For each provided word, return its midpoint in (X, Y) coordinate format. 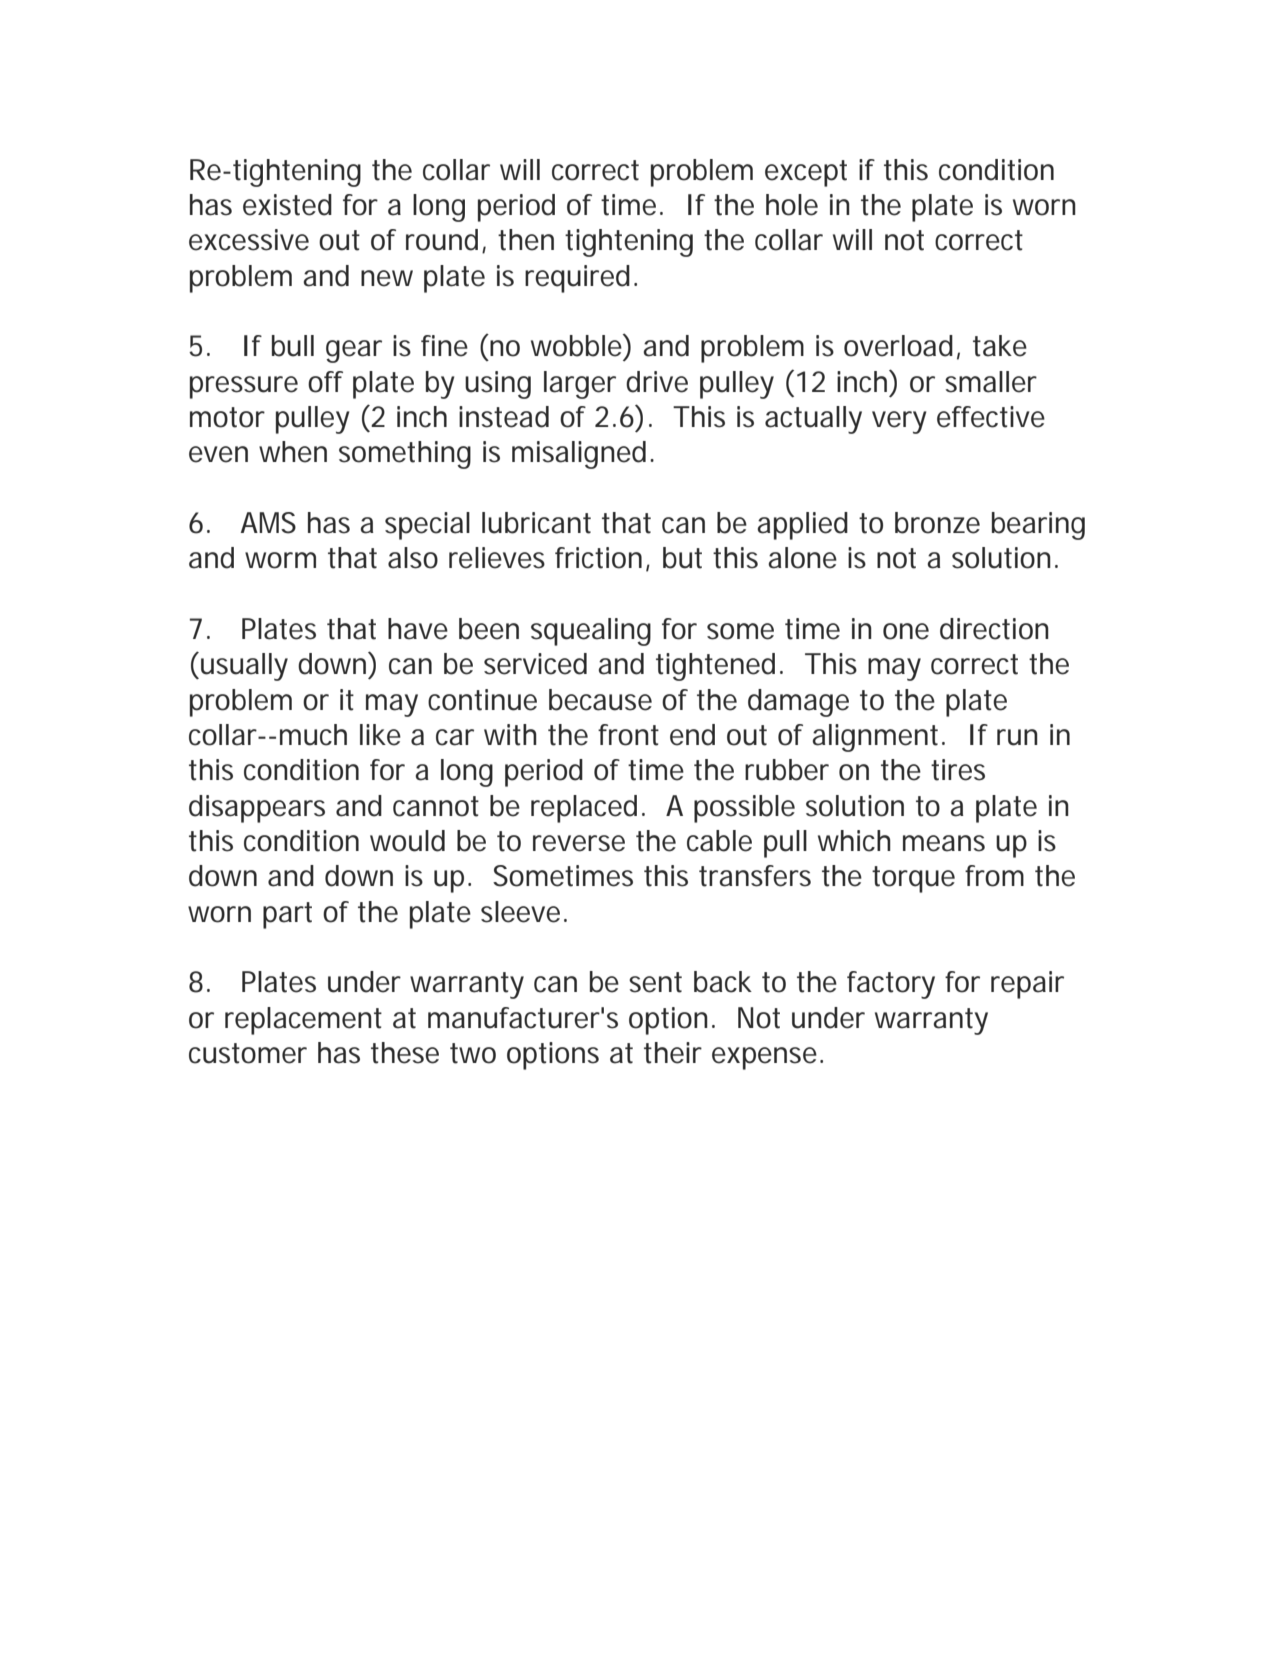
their (673, 1053)
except (806, 173)
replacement (303, 1021)
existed (287, 205)
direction (994, 629)
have (418, 629)
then (526, 240)
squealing (591, 632)
